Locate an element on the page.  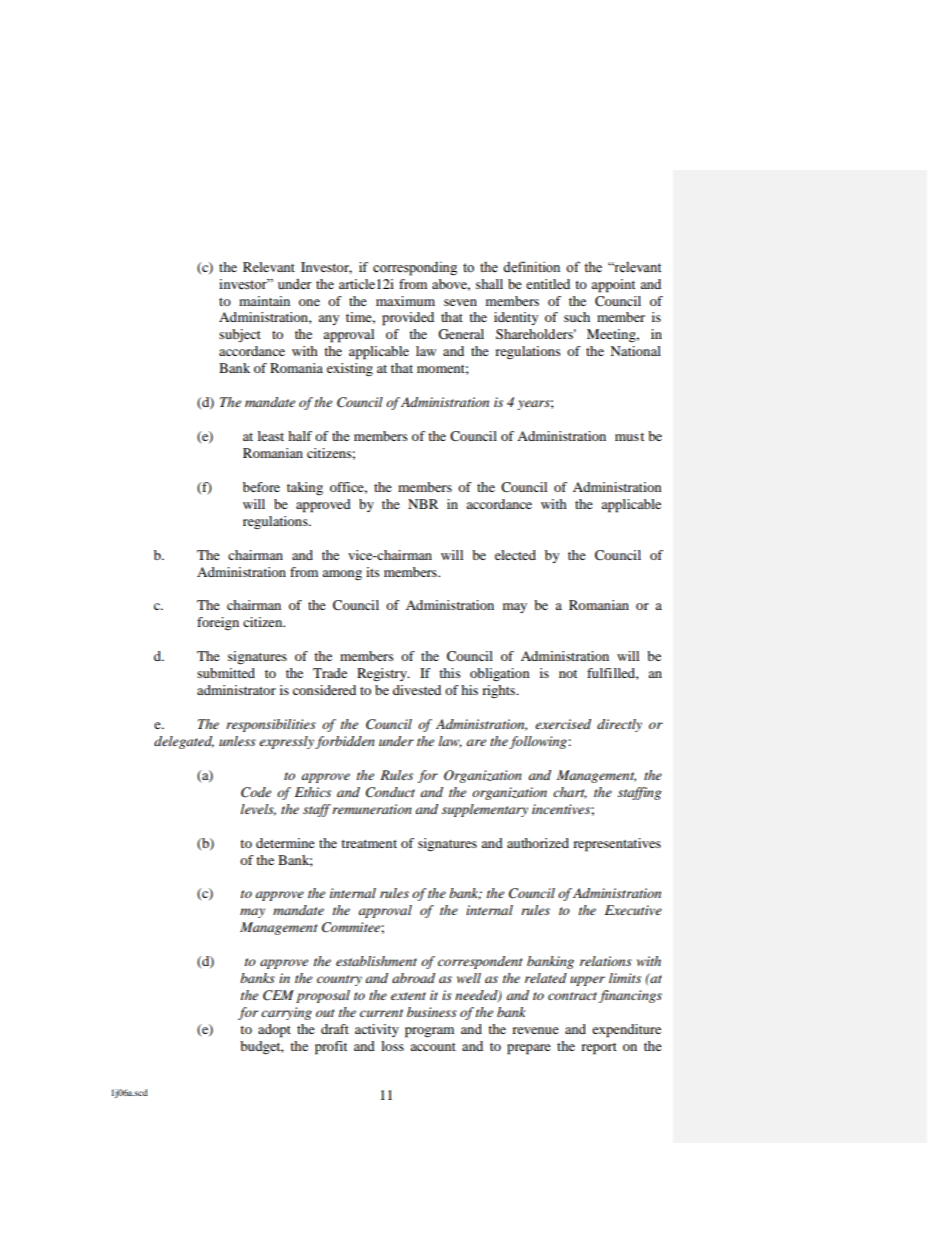
maintain is located at coordinates (264, 301).
